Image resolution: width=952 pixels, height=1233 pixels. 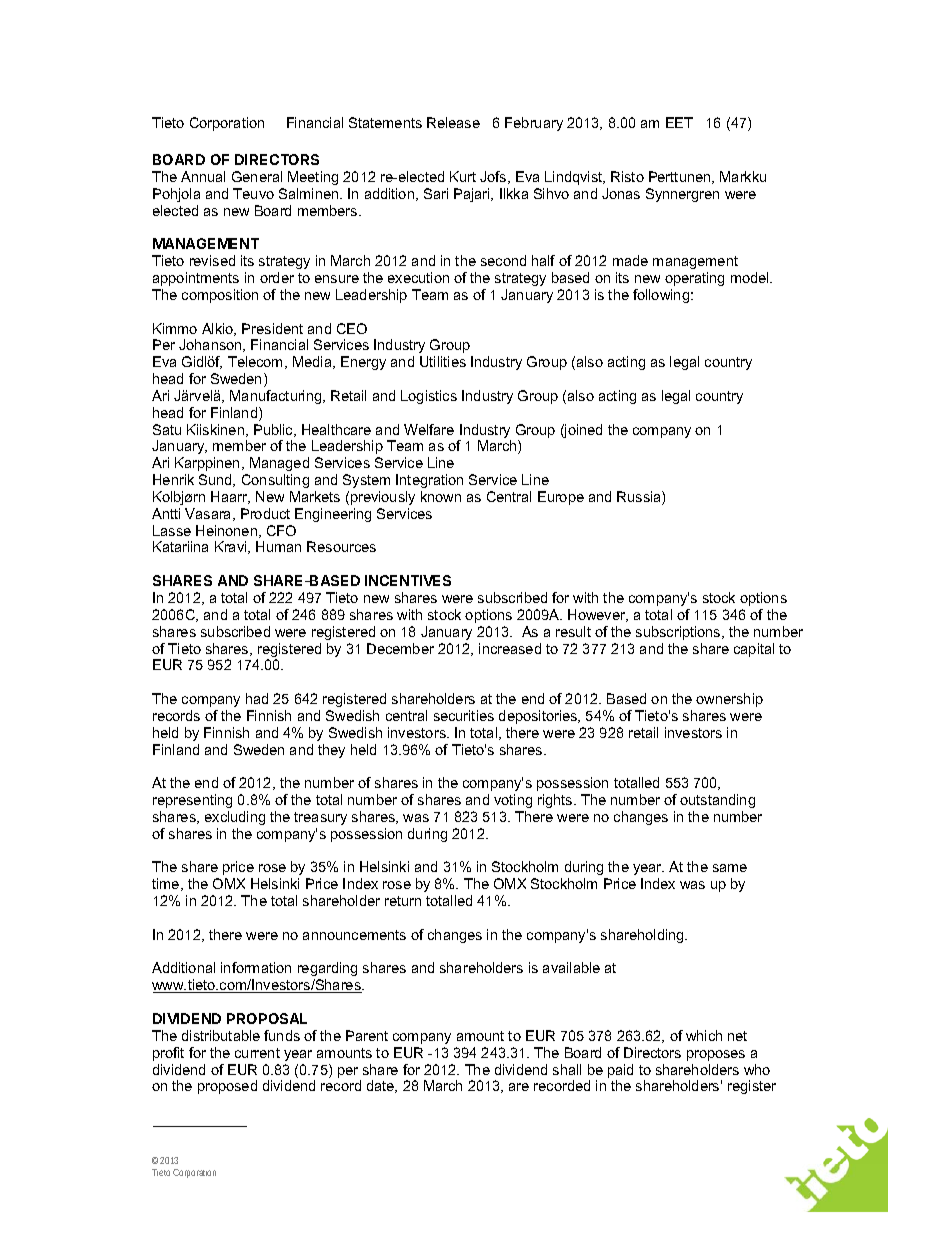 I want to click on Jonas, so click(x=621, y=193).
